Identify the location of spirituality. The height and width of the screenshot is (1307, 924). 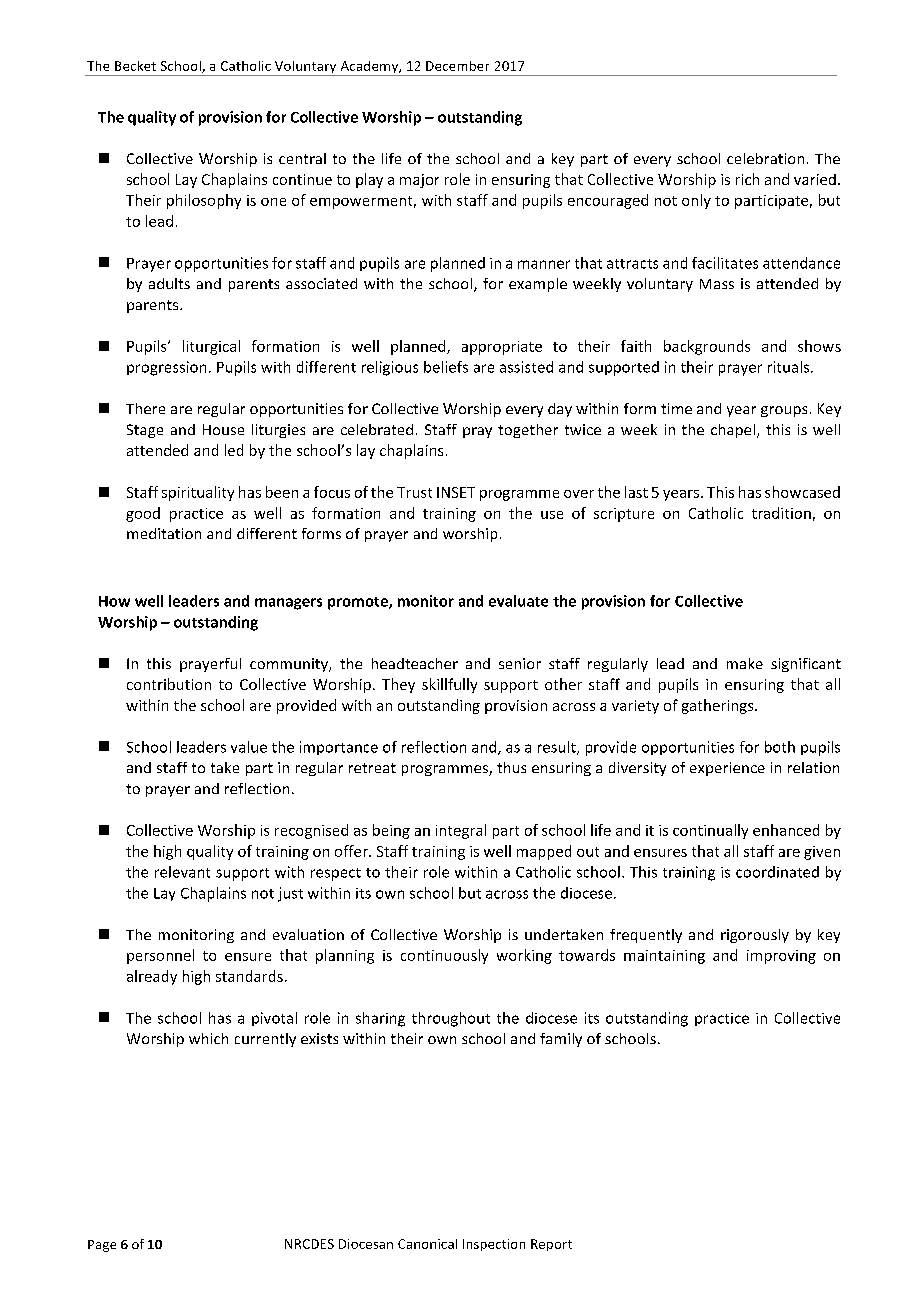
(198, 493).
